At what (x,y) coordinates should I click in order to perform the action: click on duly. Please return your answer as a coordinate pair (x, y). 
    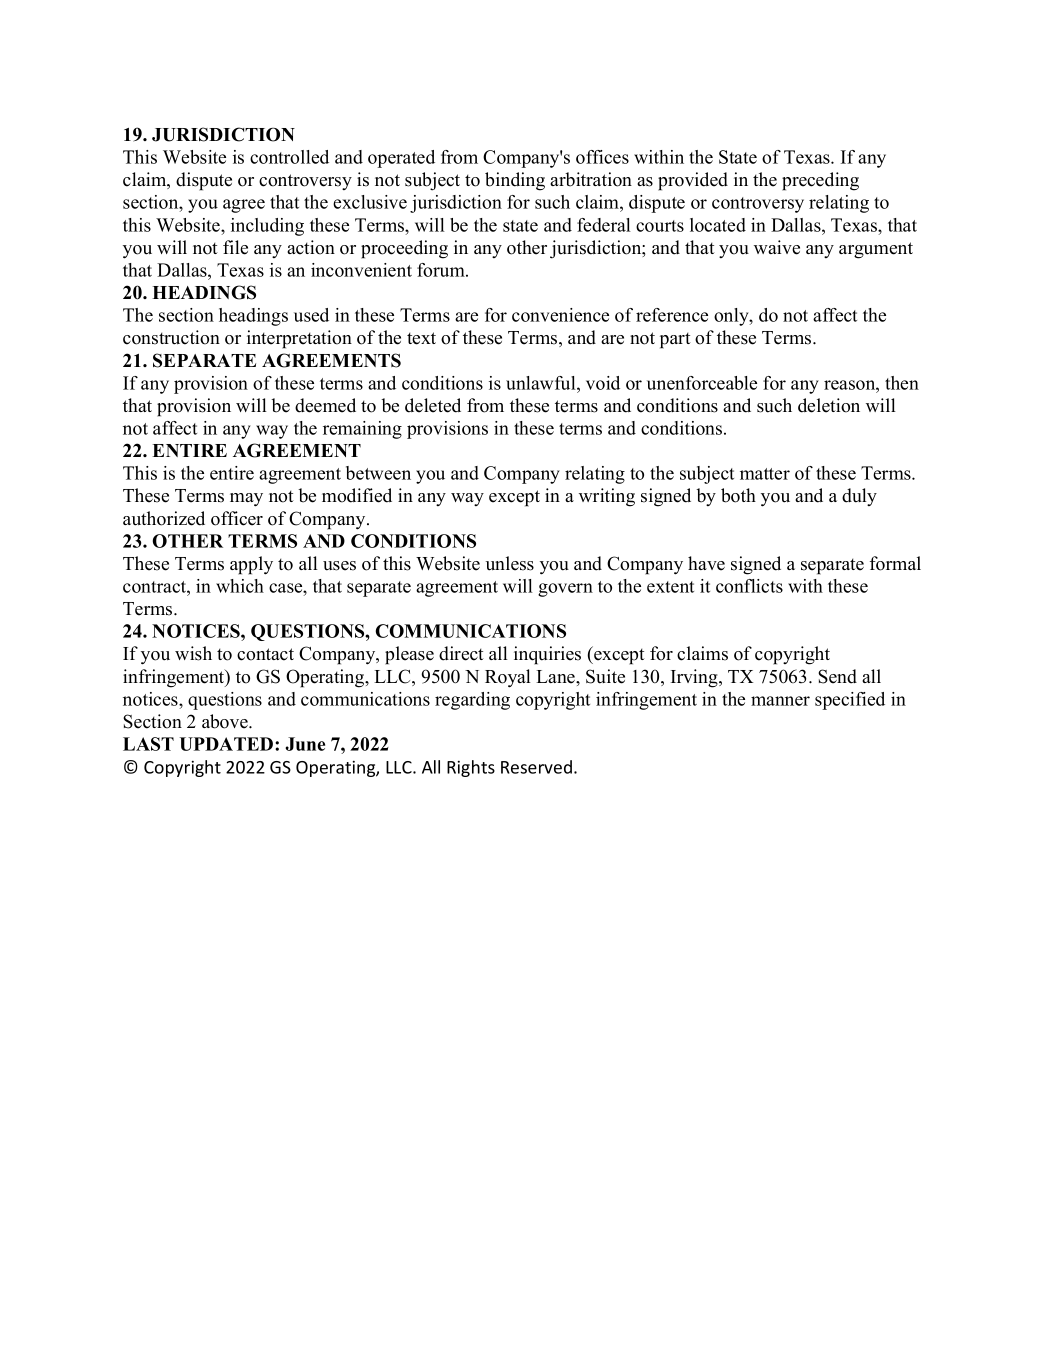
    Looking at the image, I should click on (859, 497).
